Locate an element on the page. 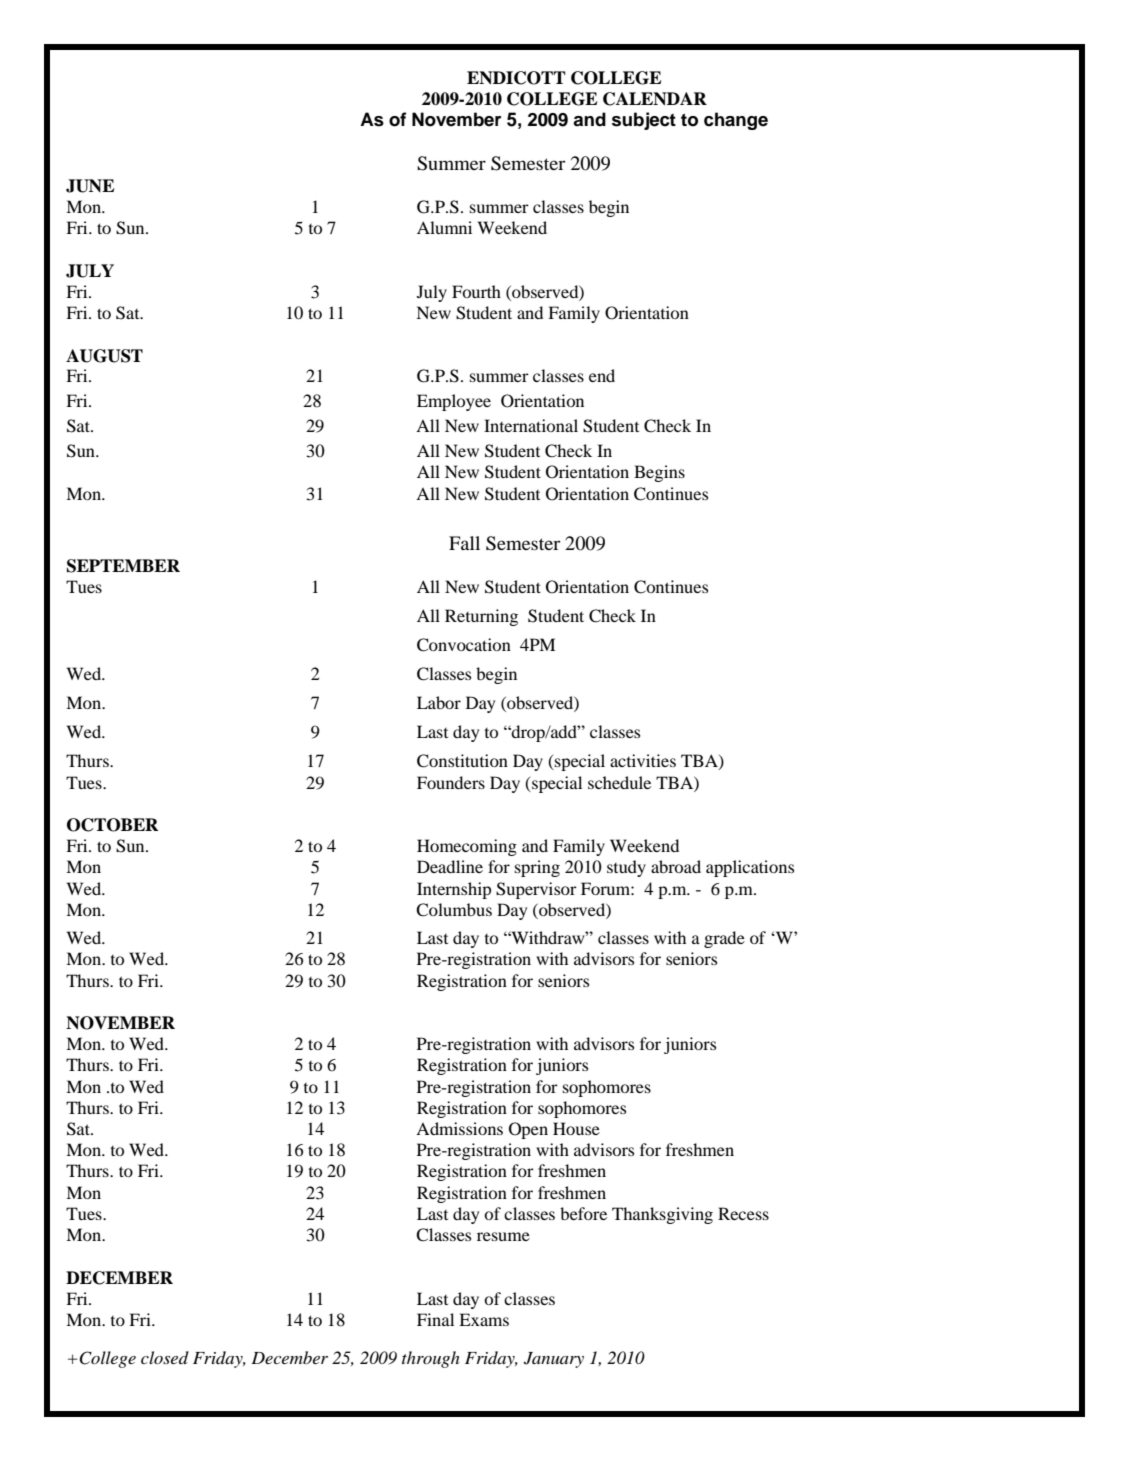 This document has width=1129, height=1461. Thanksgiving is located at coordinates (662, 1215).
